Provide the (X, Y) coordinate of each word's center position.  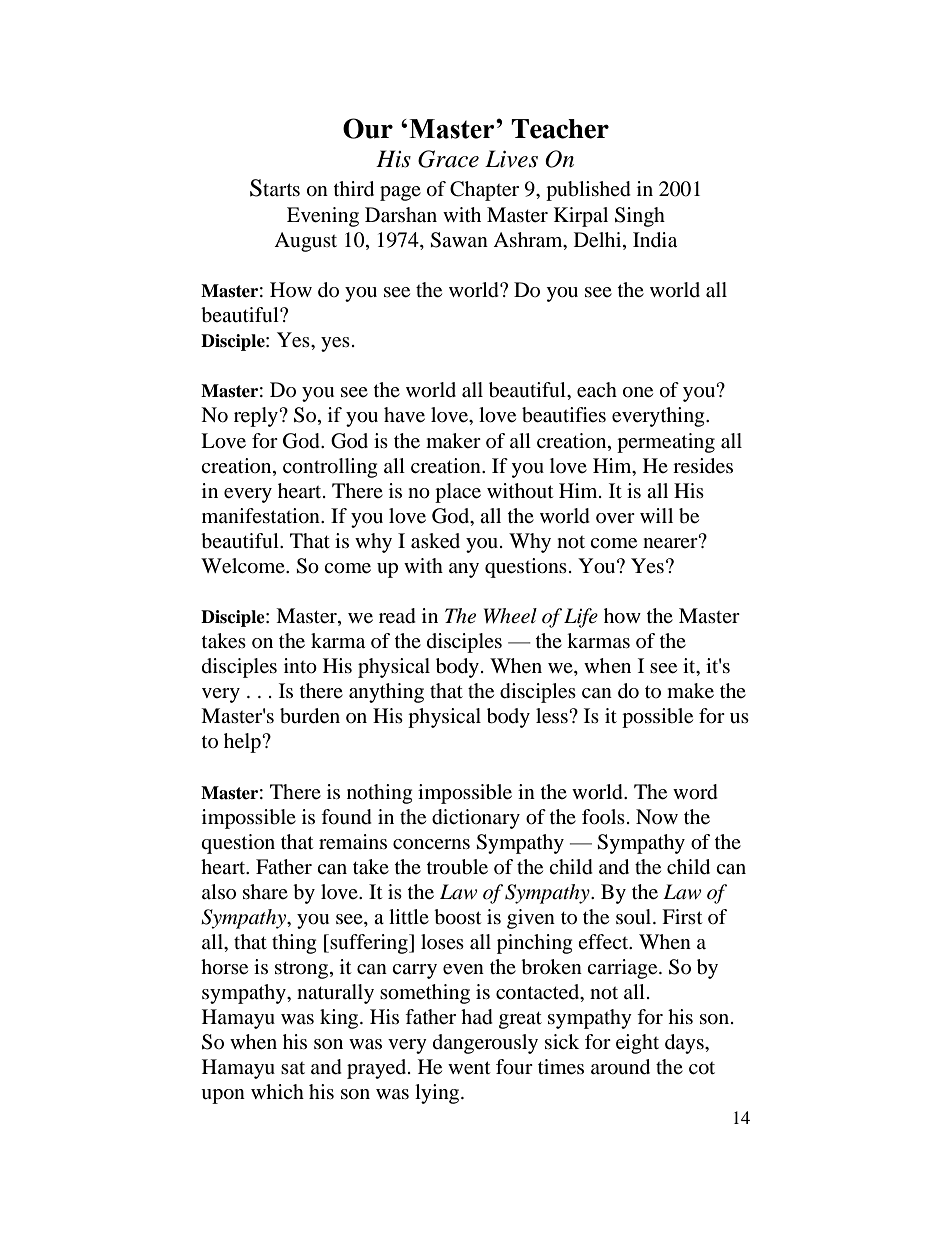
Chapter (484, 191)
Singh (640, 217)
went (469, 1068)
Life (581, 618)
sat (293, 1068)
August (305, 242)
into (300, 666)
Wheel (510, 616)
